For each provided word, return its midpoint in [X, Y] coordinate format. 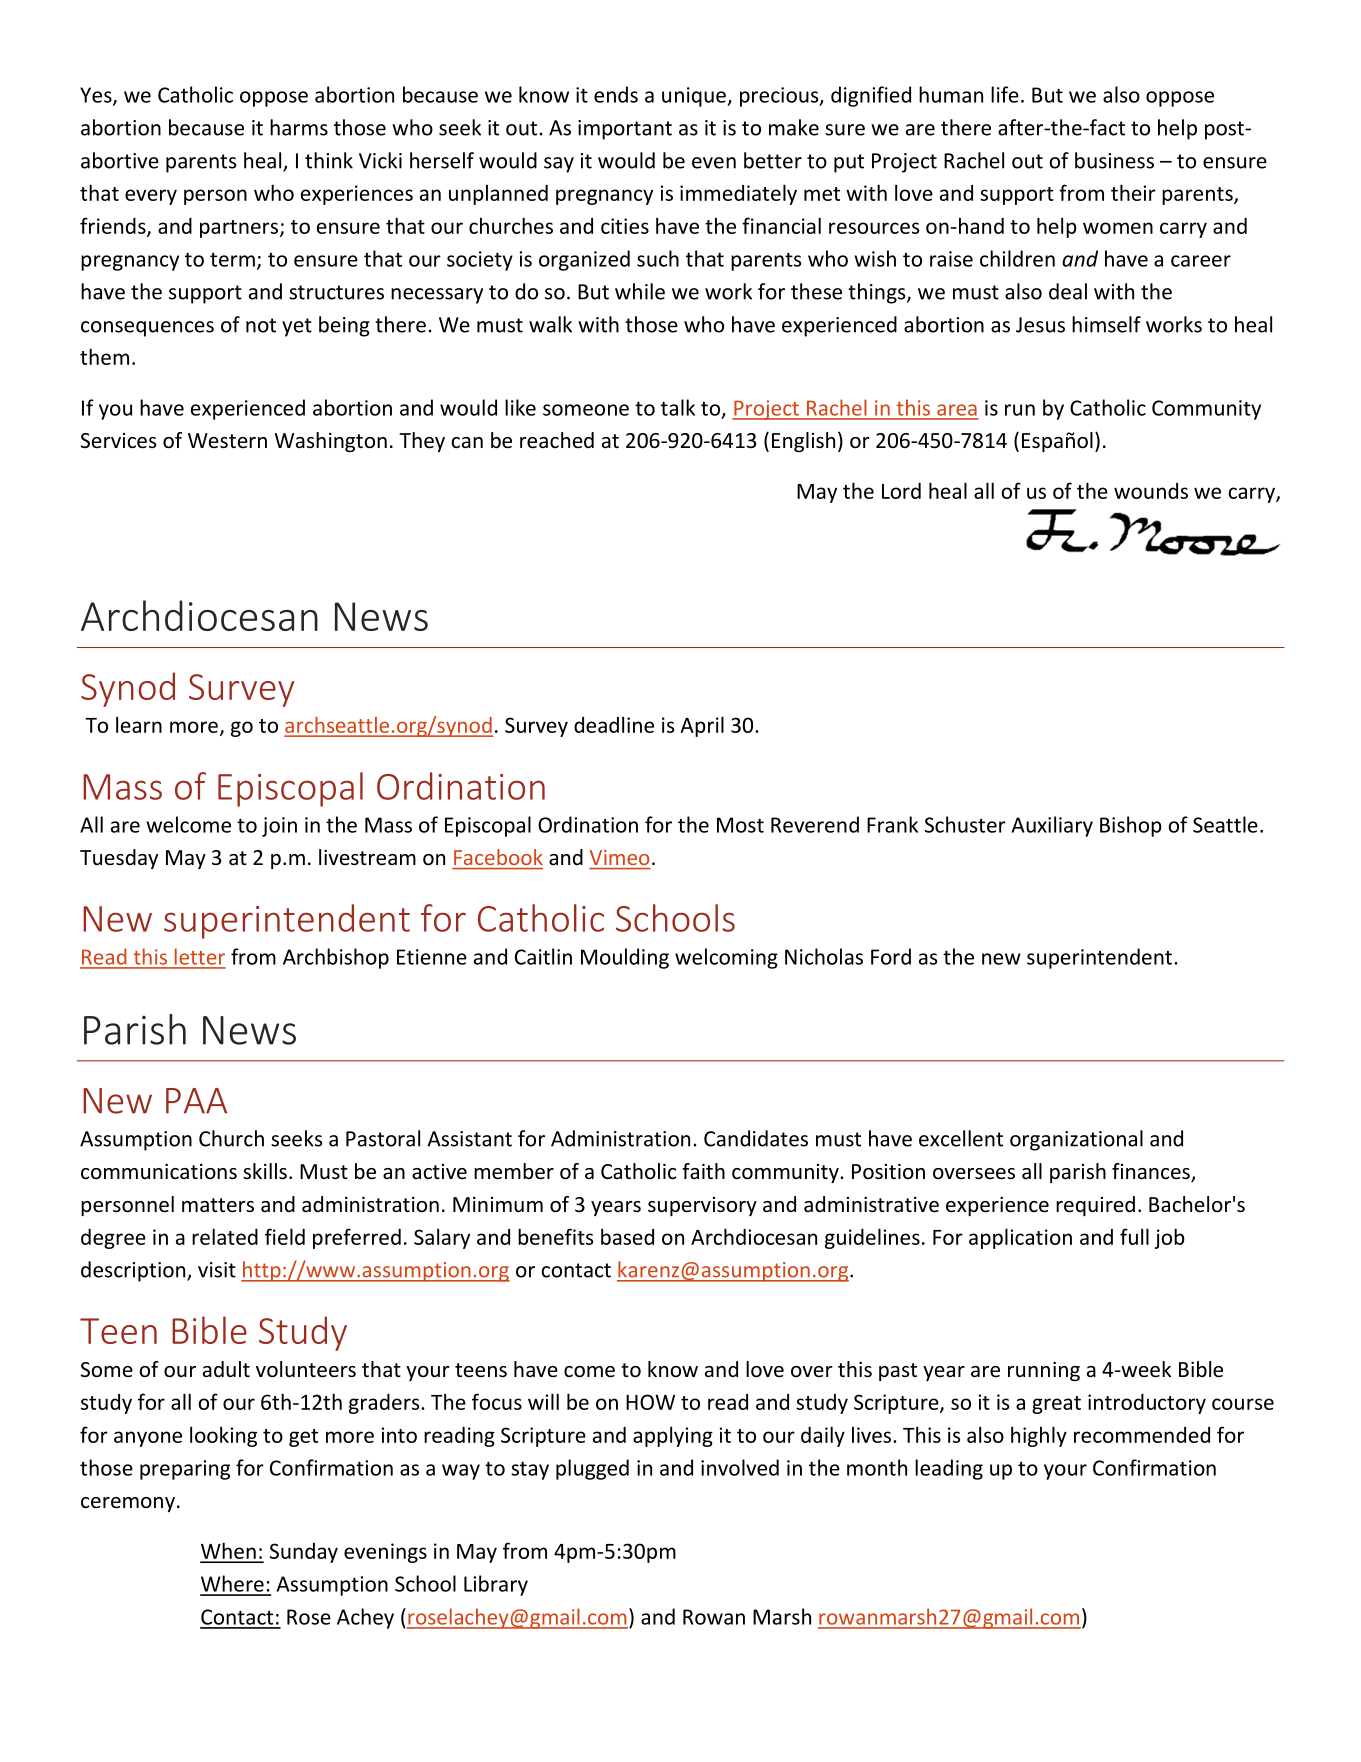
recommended [1142, 1435]
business [1114, 160]
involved [740, 1467]
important [625, 130]
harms [299, 127]
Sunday [304, 1553]
